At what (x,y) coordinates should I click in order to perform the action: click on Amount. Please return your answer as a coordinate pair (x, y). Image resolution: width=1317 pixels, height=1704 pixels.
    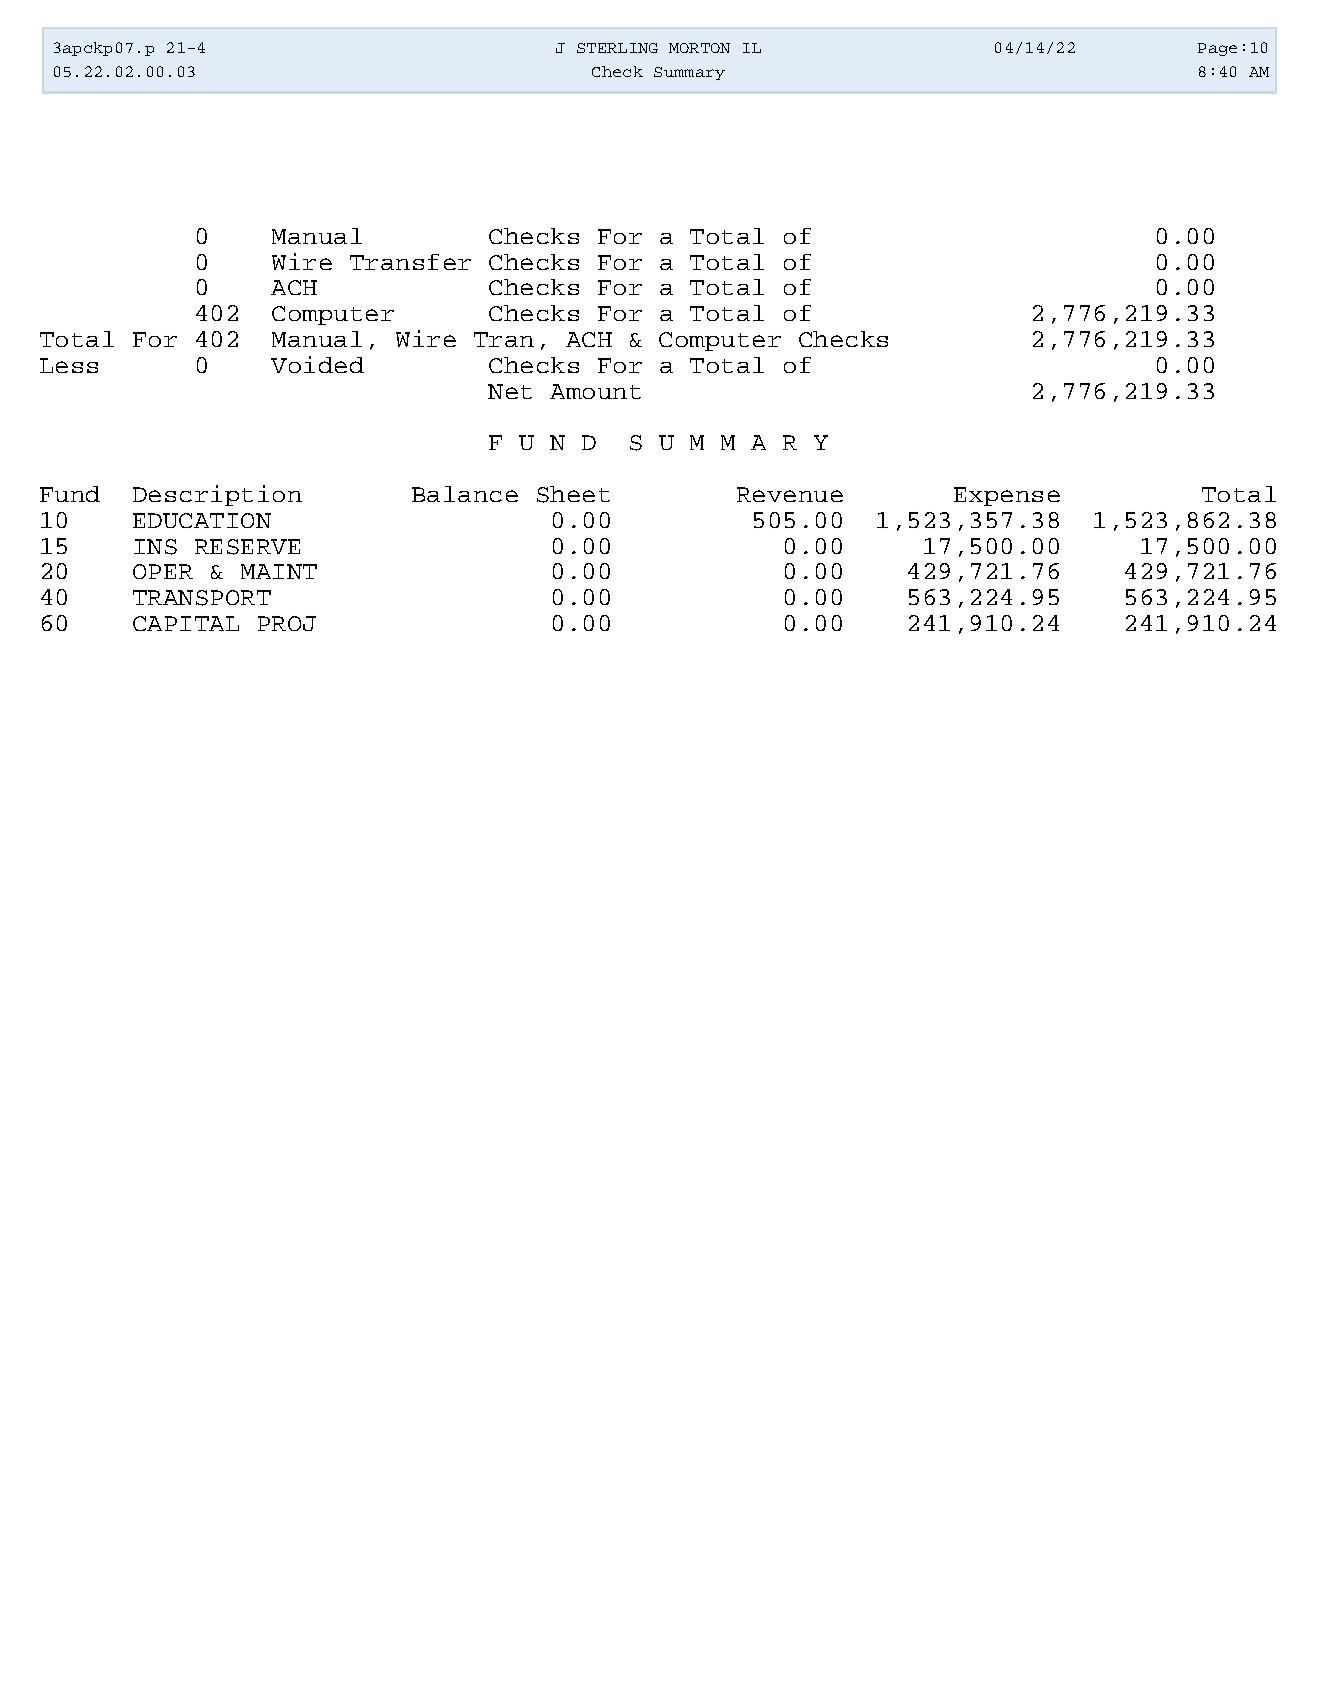
    Looking at the image, I should click on (595, 391).
